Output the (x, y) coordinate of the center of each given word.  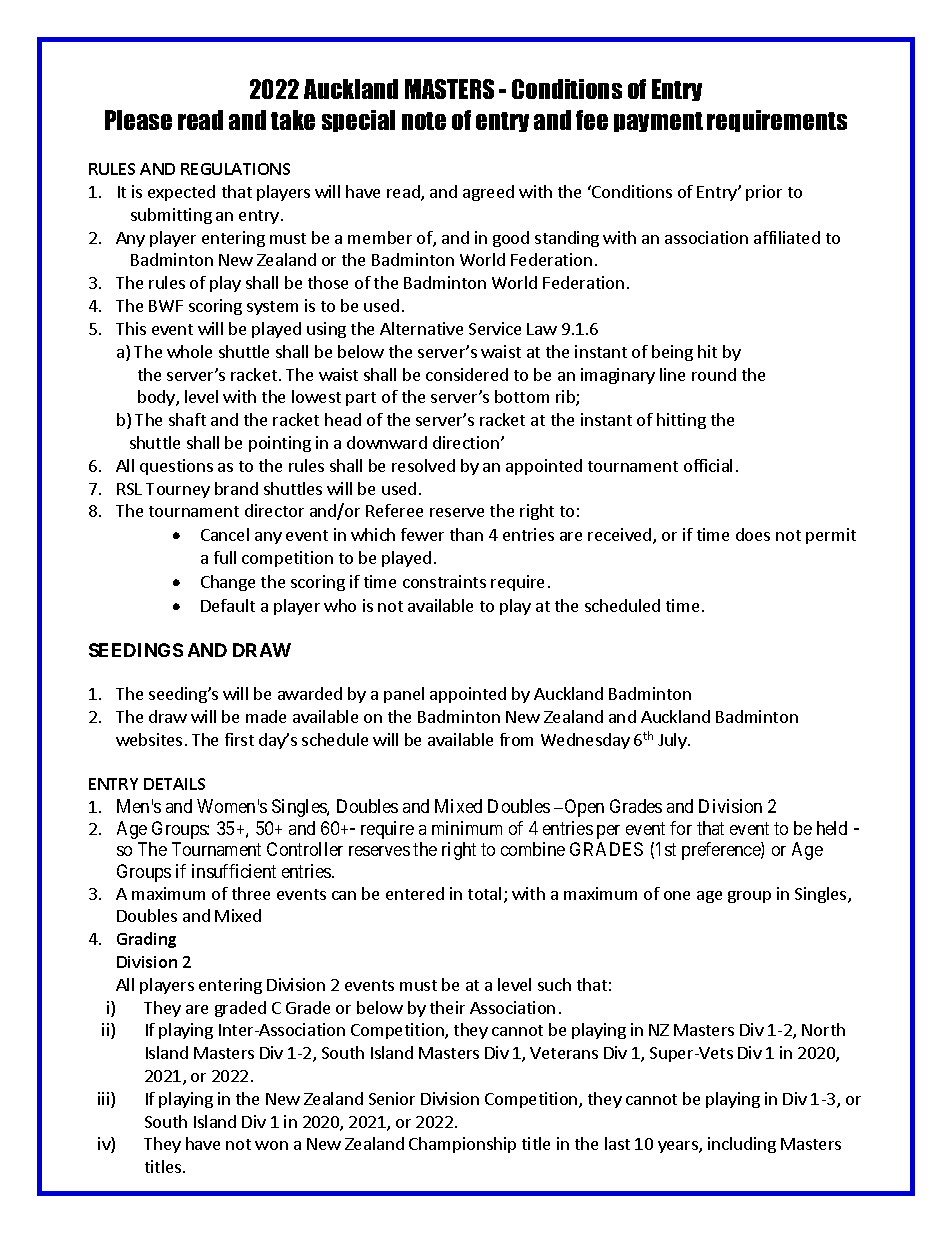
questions (176, 467)
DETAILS (174, 784)
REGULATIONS (235, 169)
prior (764, 193)
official (708, 465)
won (271, 1145)
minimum (467, 828)
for (681, 828)
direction (466, 442)
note (424, 121)
